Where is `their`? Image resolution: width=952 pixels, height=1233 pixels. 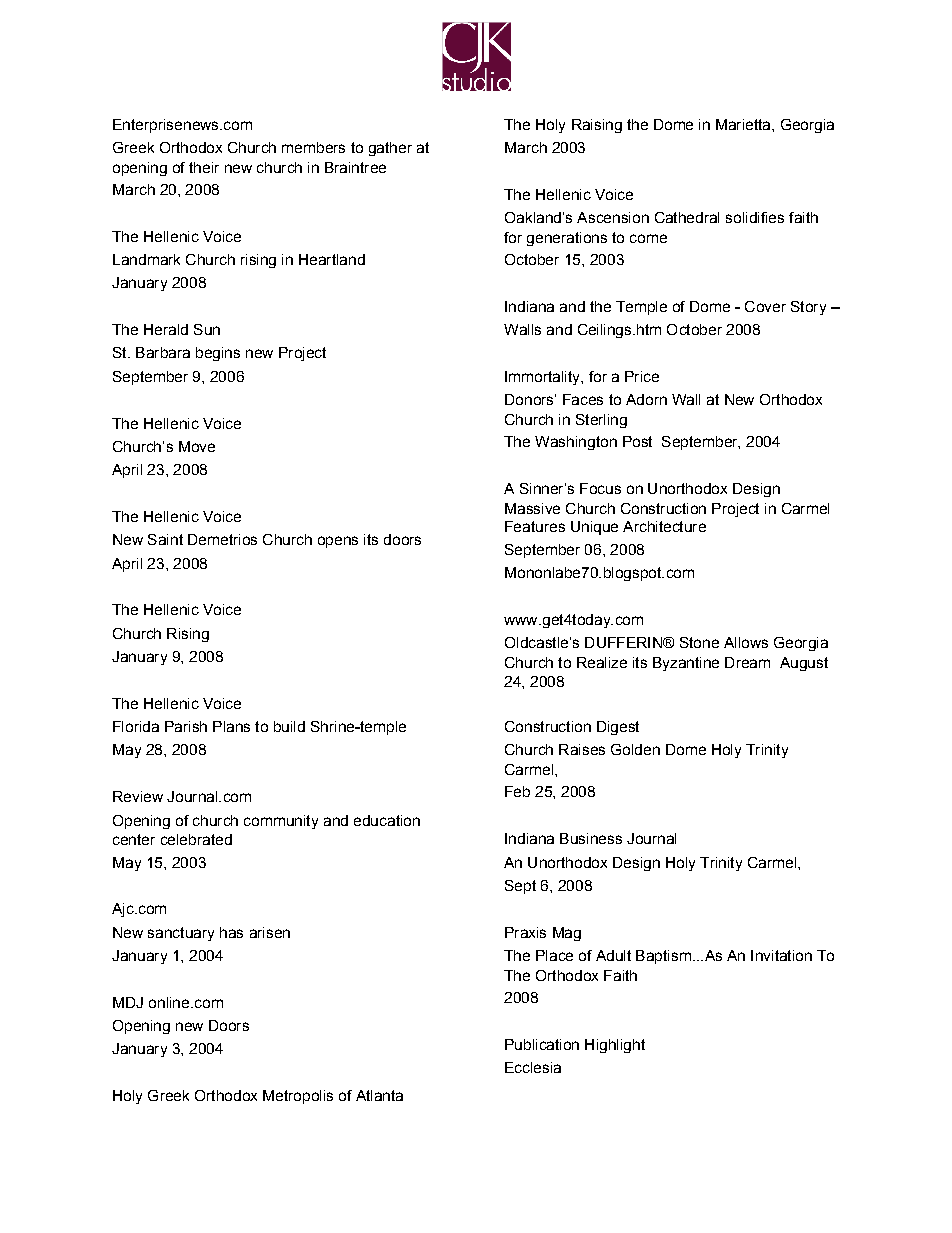 their is located at coordinates (204, 167).
